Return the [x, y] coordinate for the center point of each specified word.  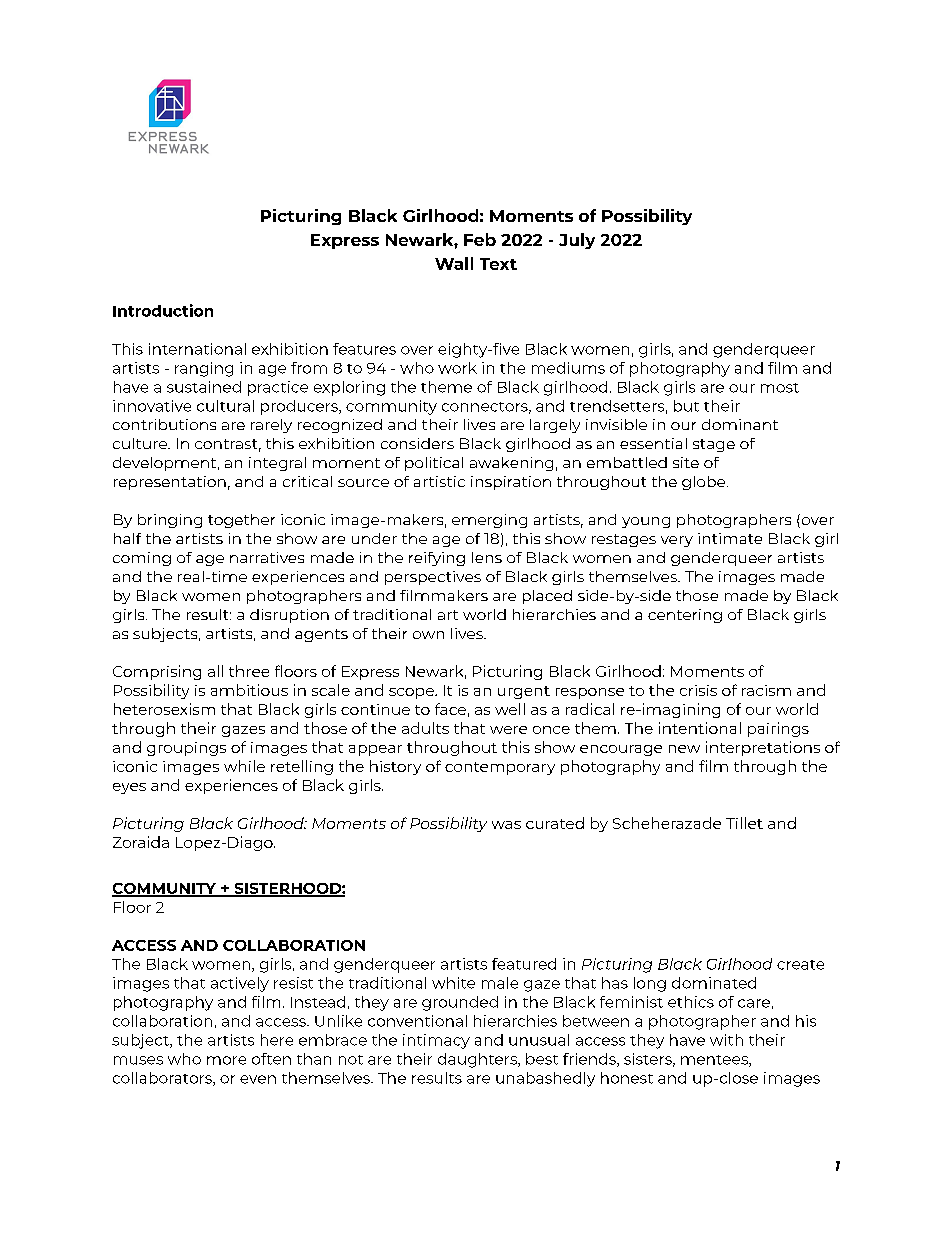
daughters [478, 1060]
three [249, 671]
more [226, 1060]
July [577, 241]
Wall [454, 263]
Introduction [163, 310]
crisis [698, 690]
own [428, 635]
